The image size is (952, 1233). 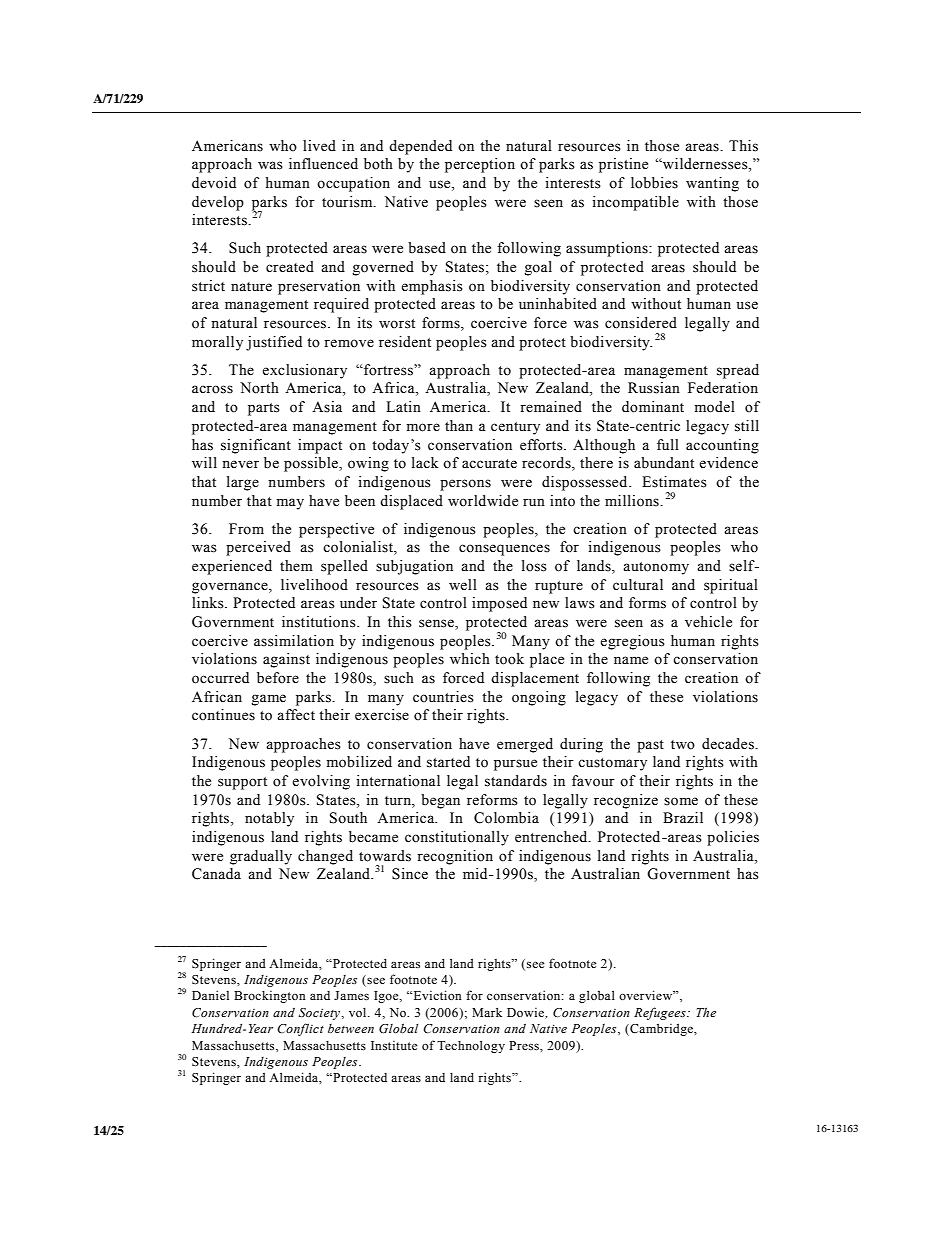 I want to click on accurate, so click(x=489, y=464).
